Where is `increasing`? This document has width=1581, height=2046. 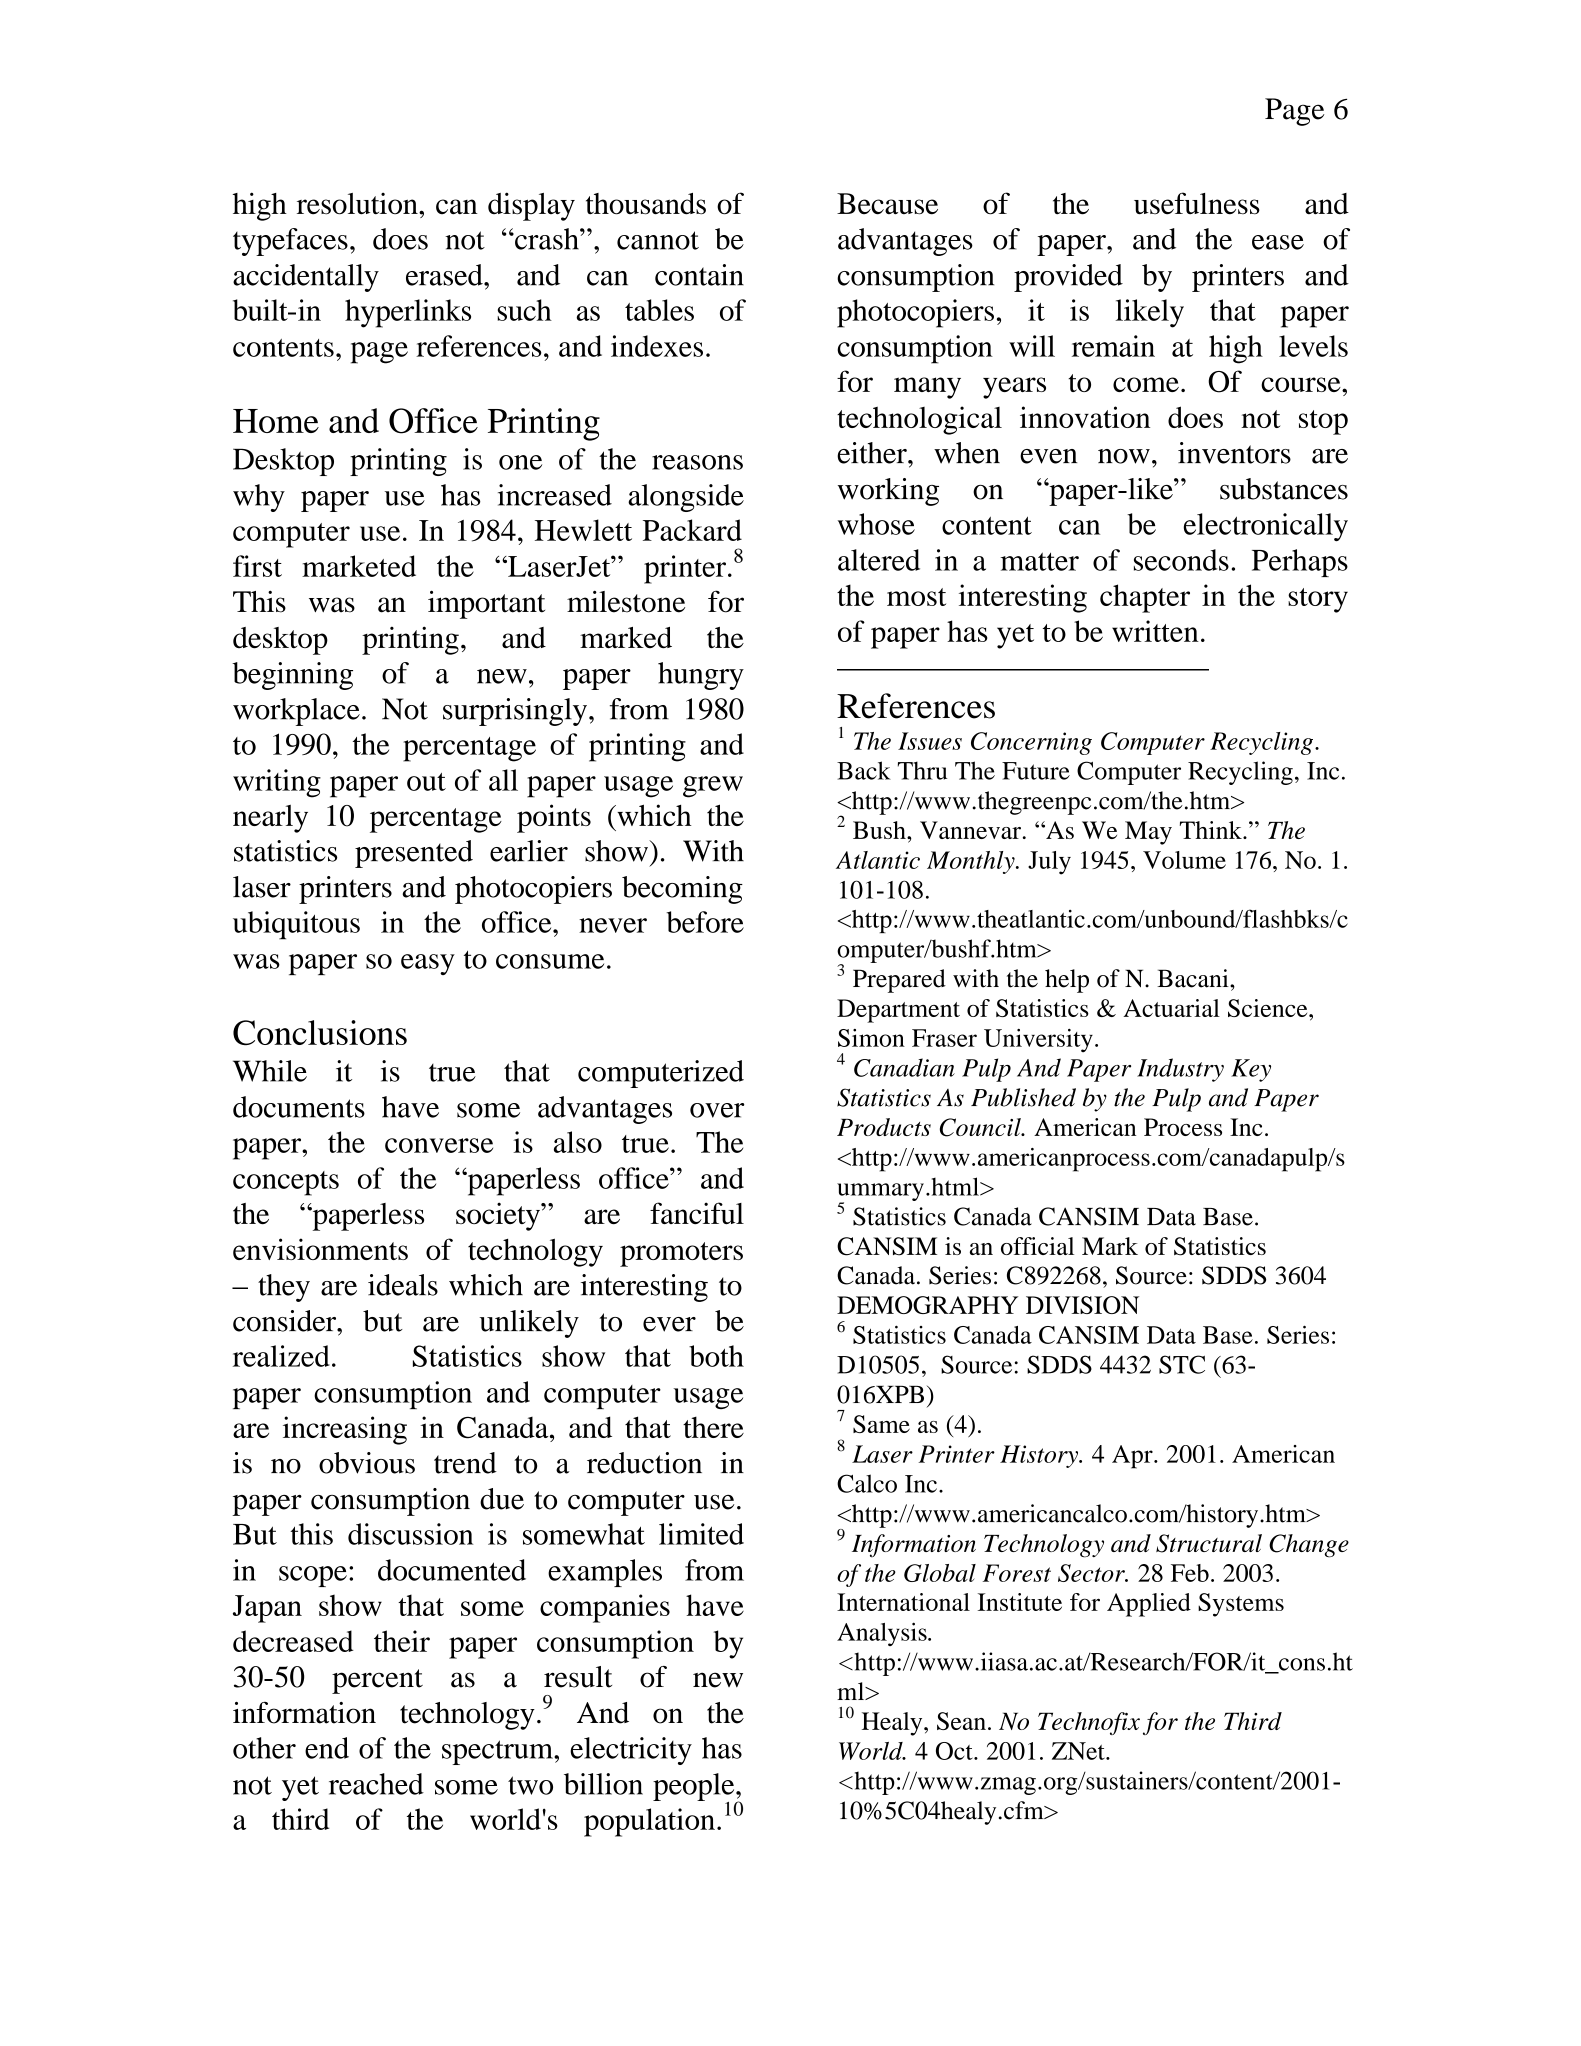
increasing is located at coordinates (345, 1430).
